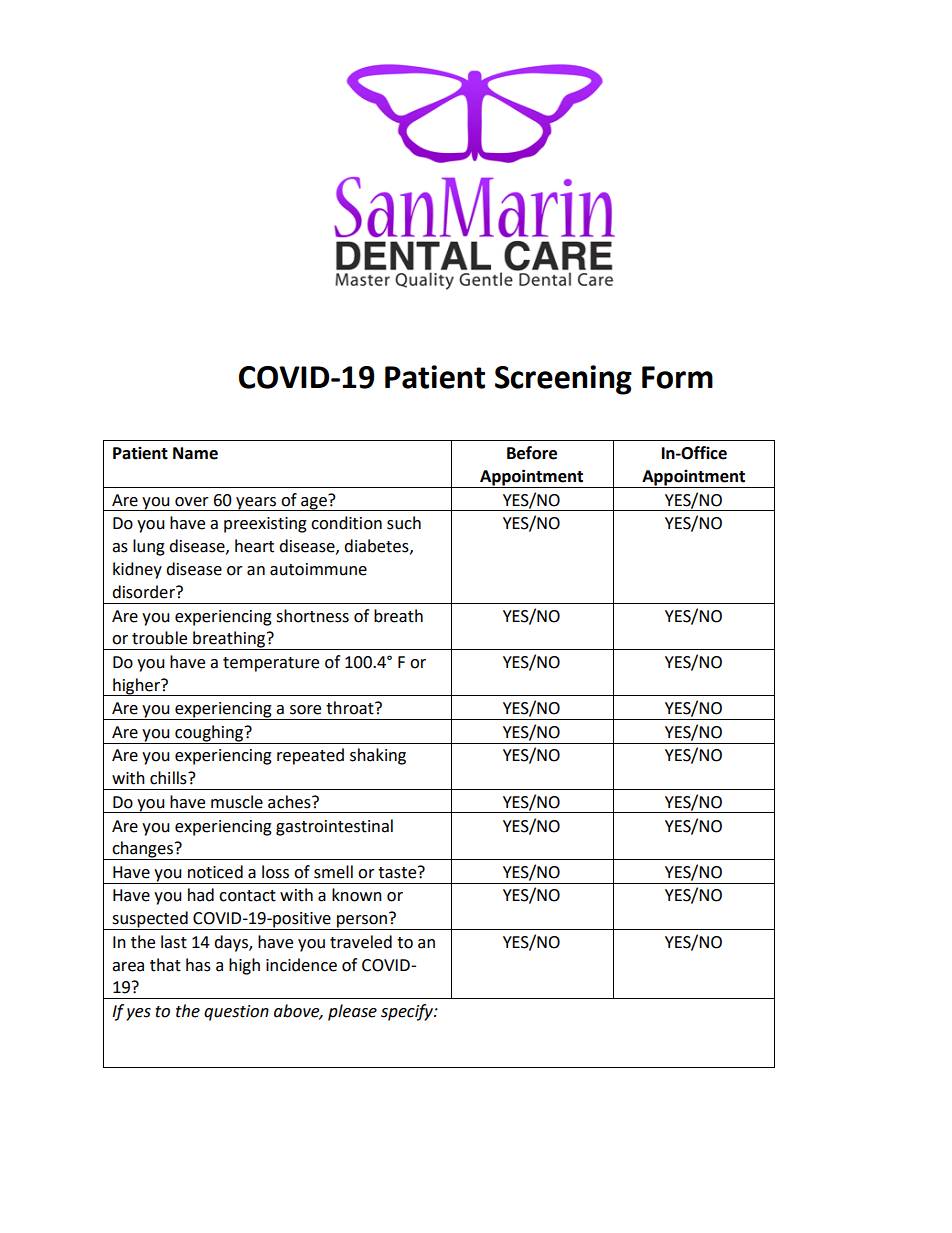 The width and height of the image is (952, 1233). I want to click on Name, so click(195, 453).
